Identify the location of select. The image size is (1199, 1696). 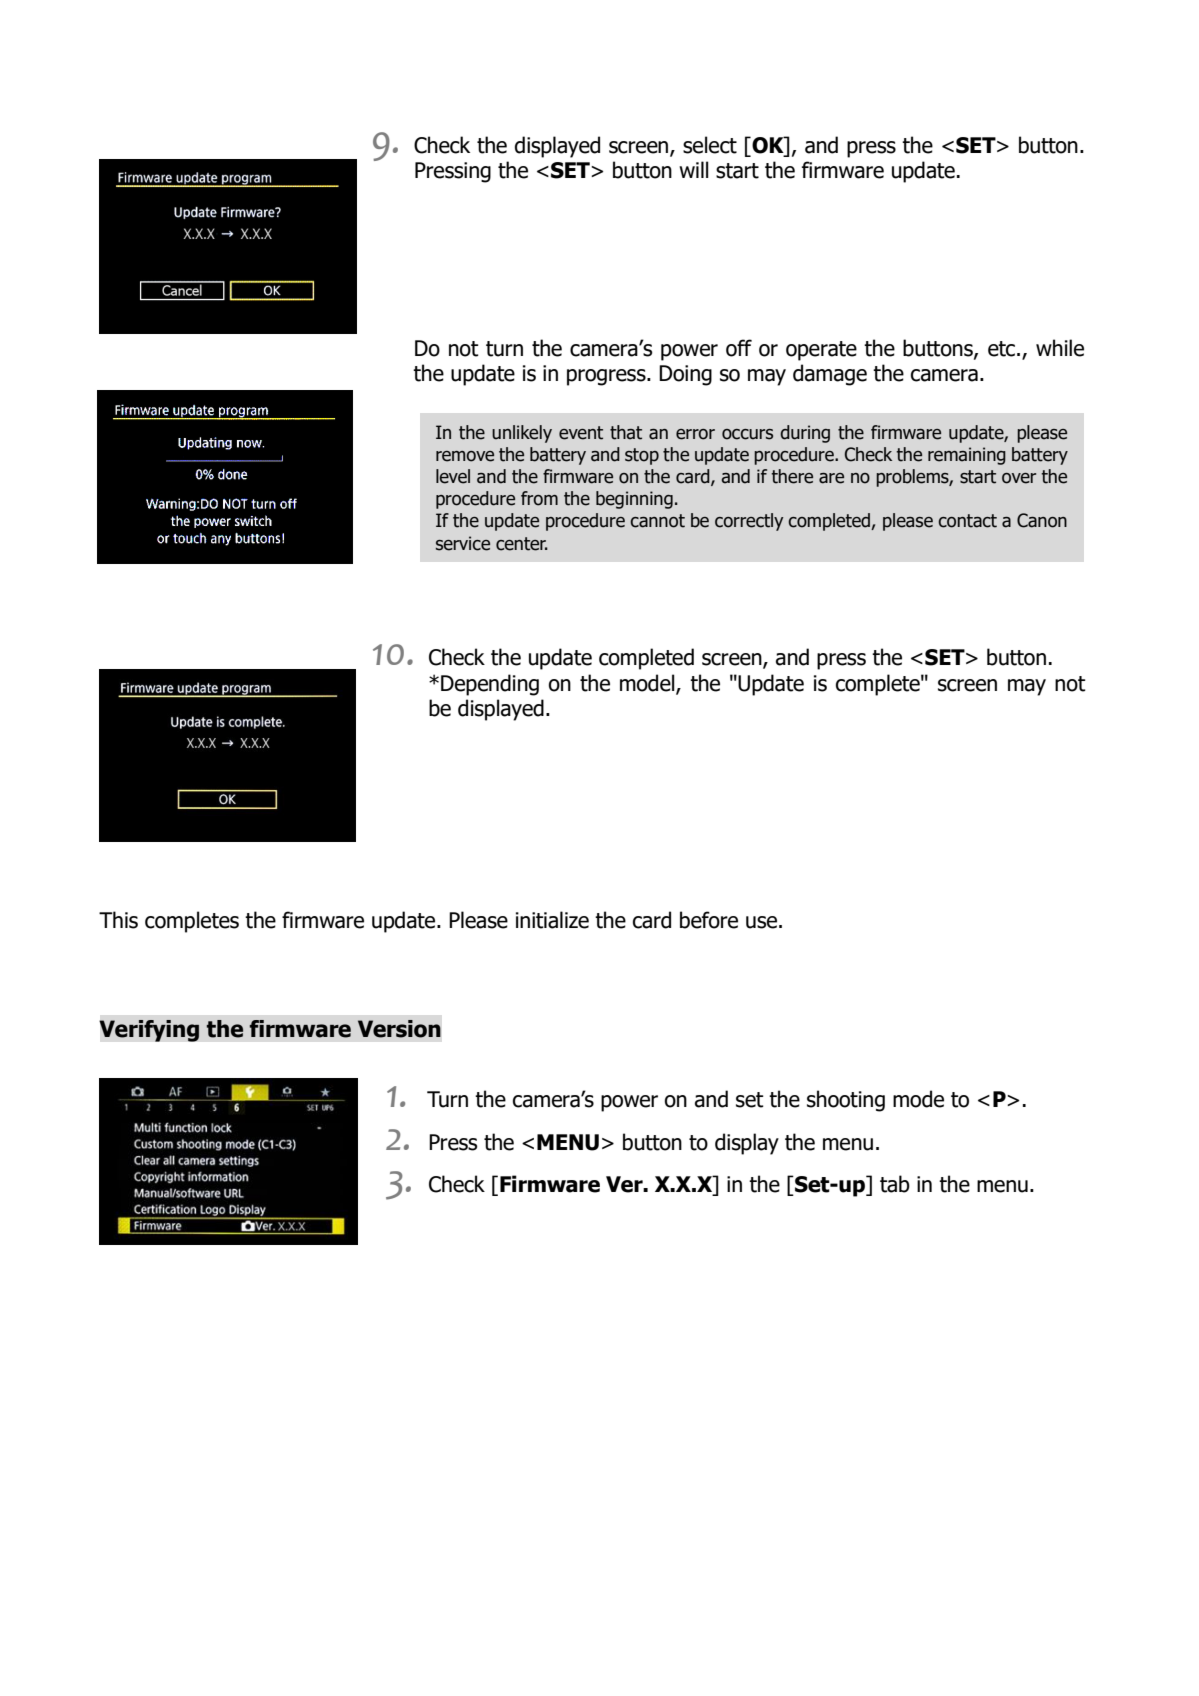
(710, 145).
